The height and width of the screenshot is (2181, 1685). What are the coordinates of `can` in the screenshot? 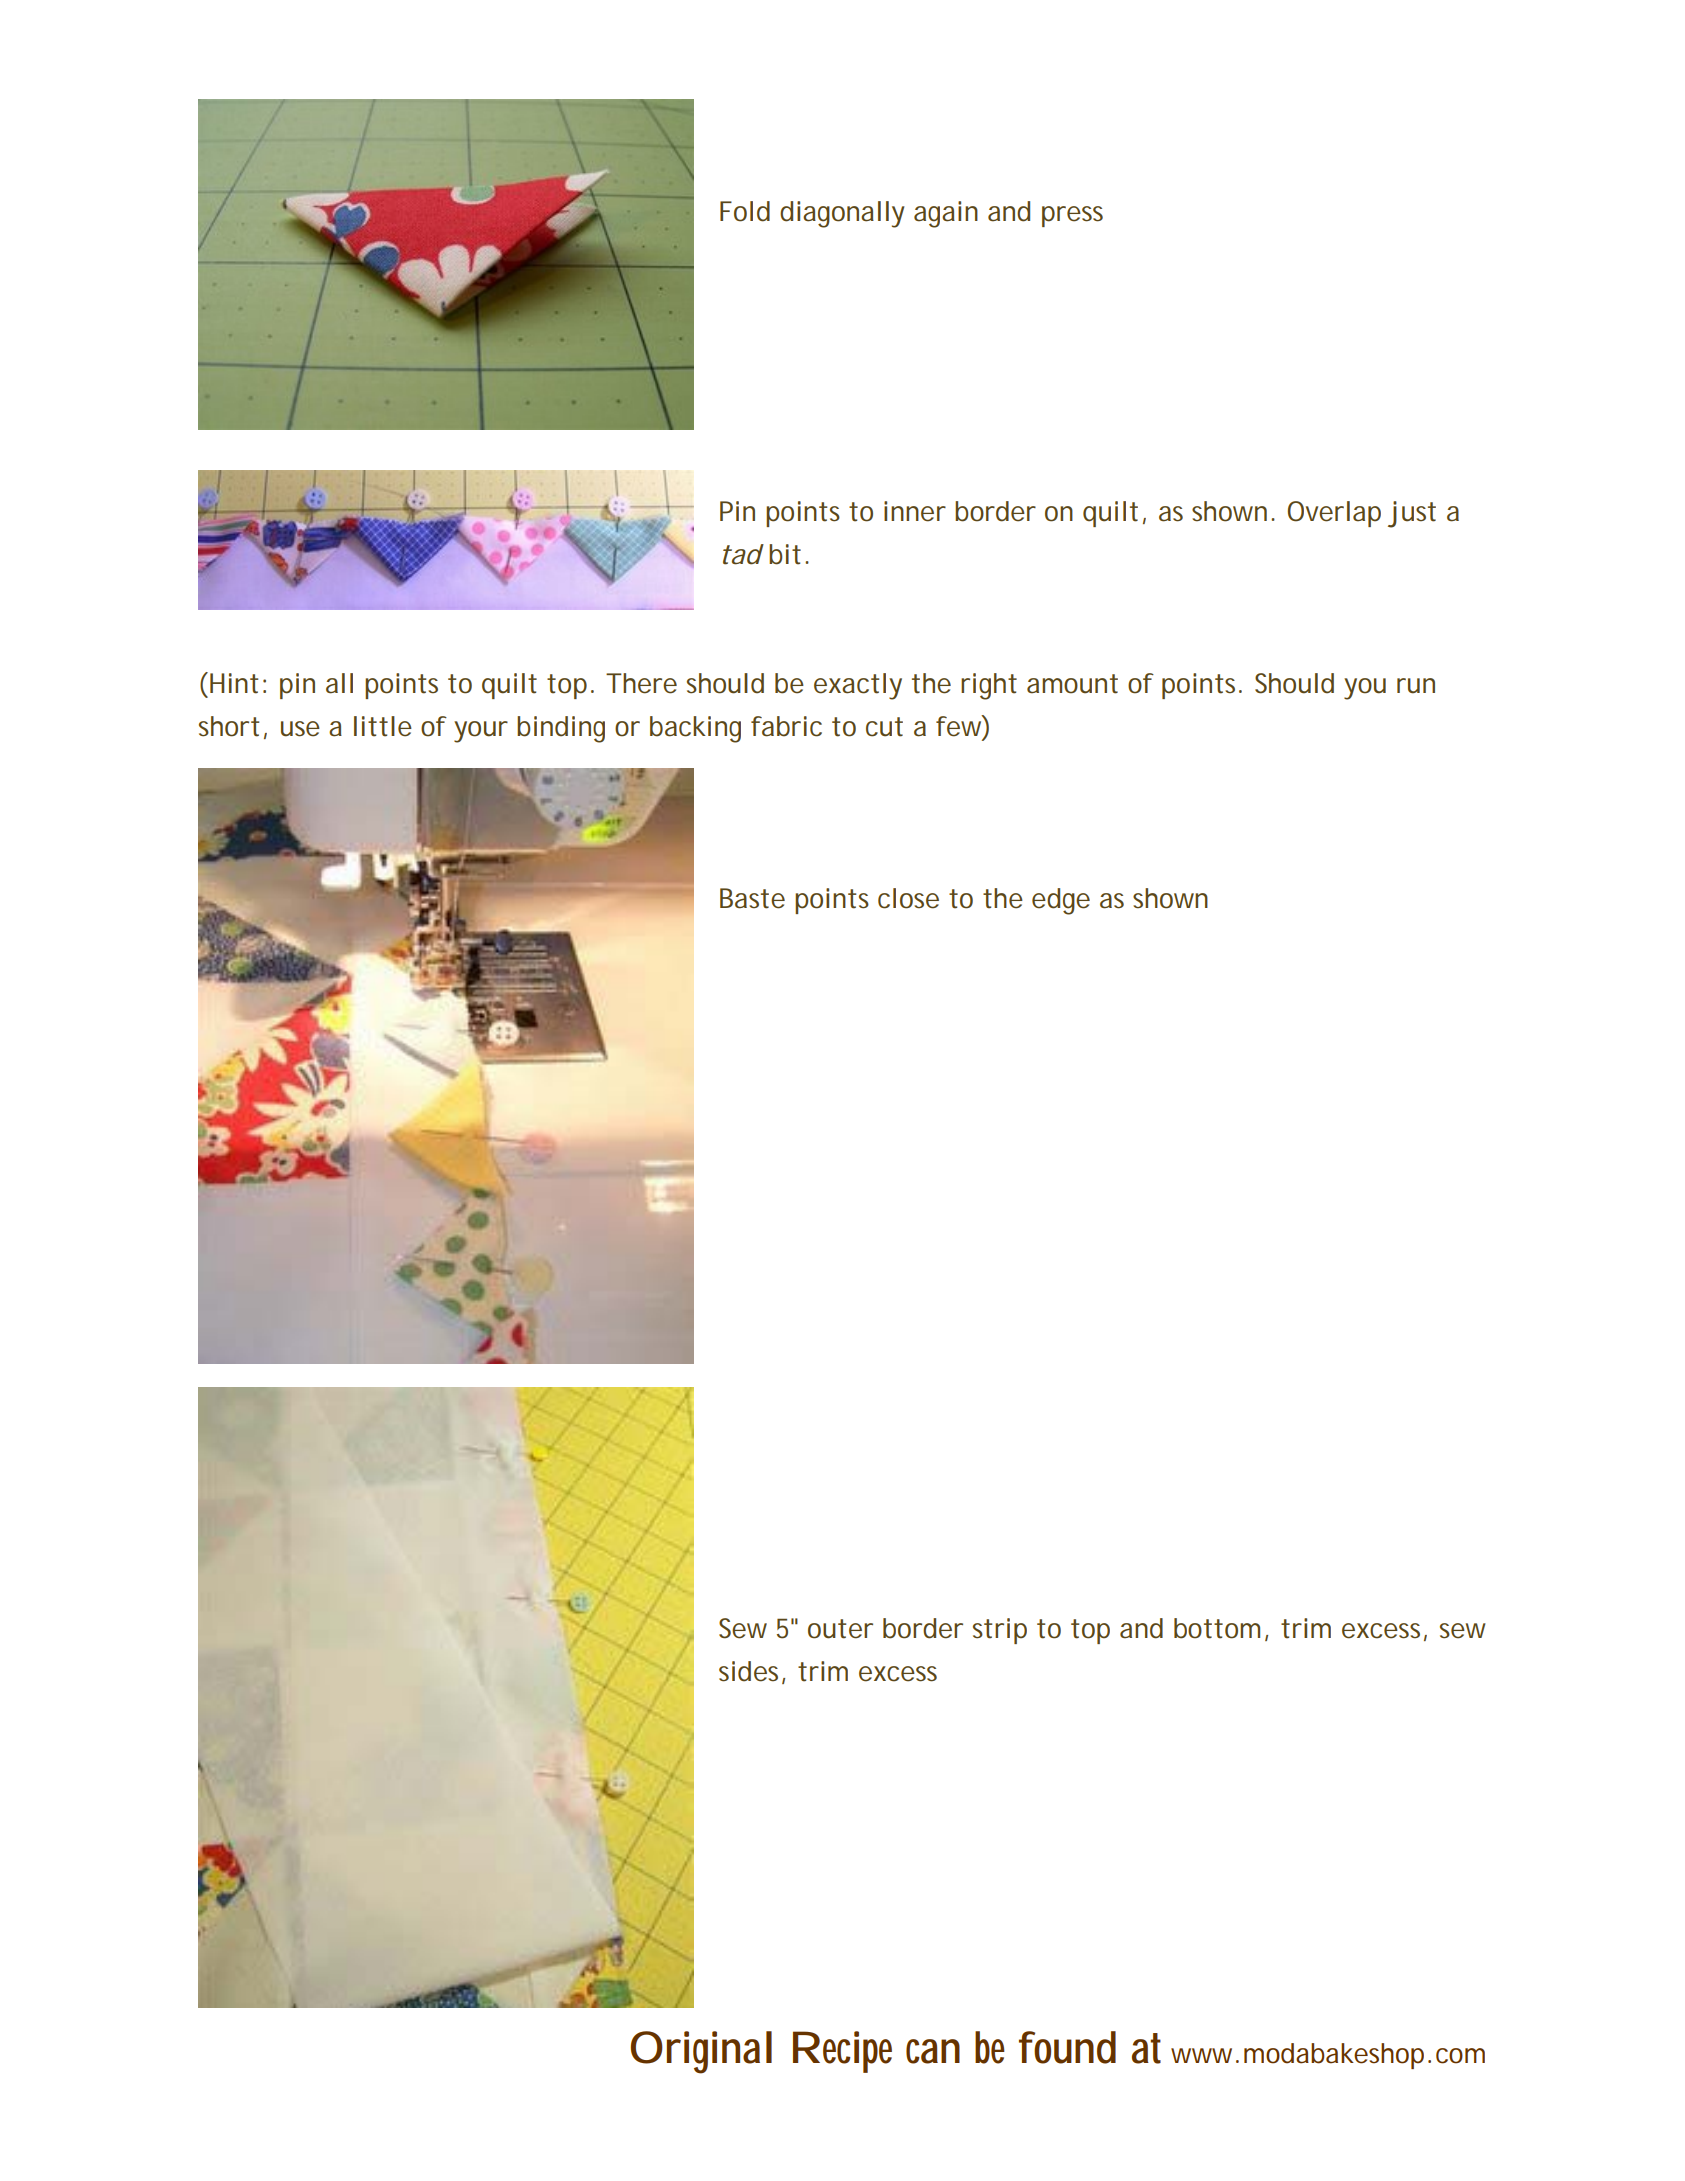 It's located at (933, 2051).
